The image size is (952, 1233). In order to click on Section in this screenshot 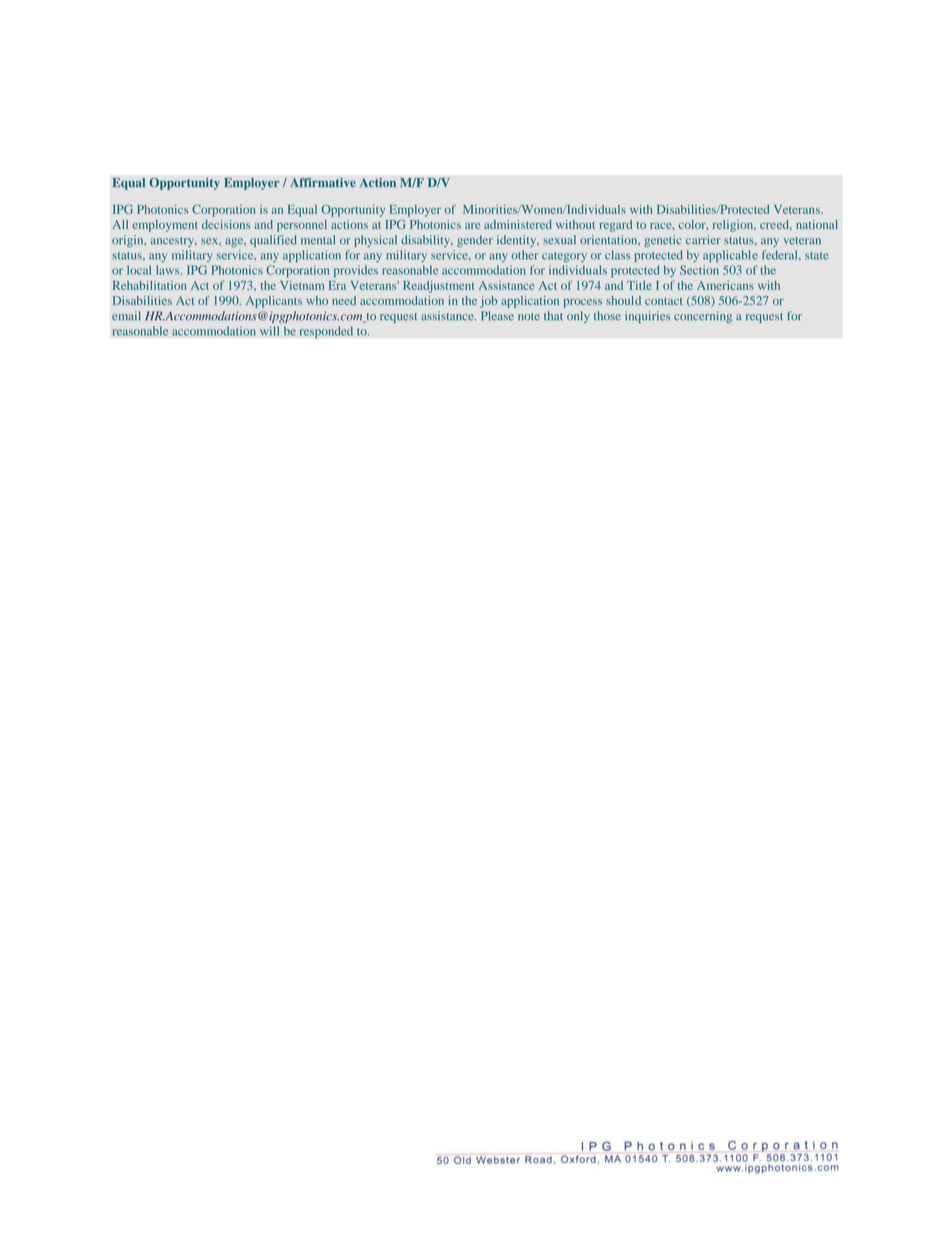, I will do `click(699, 270)`.
